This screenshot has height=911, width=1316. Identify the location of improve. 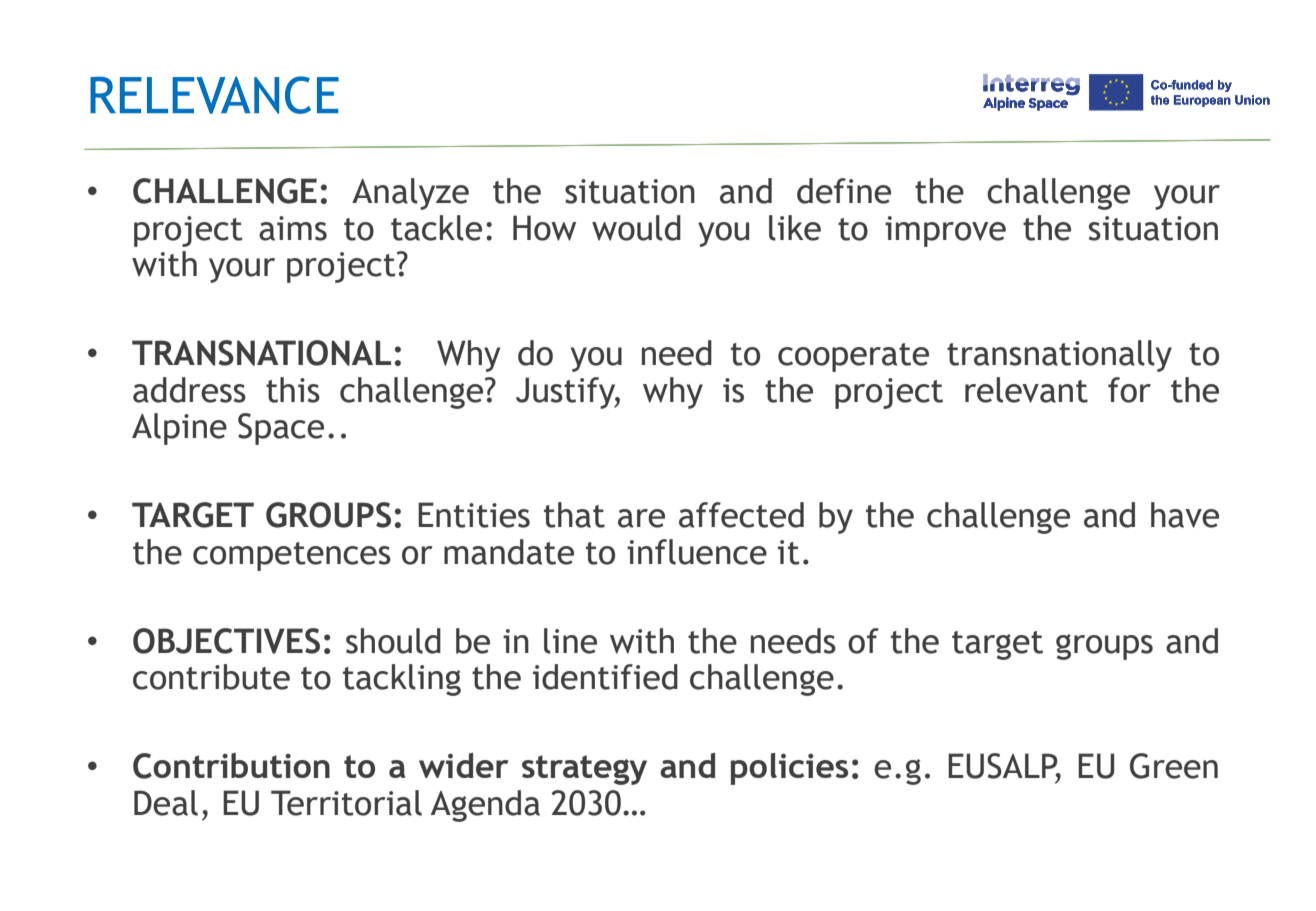
(945, 231).
